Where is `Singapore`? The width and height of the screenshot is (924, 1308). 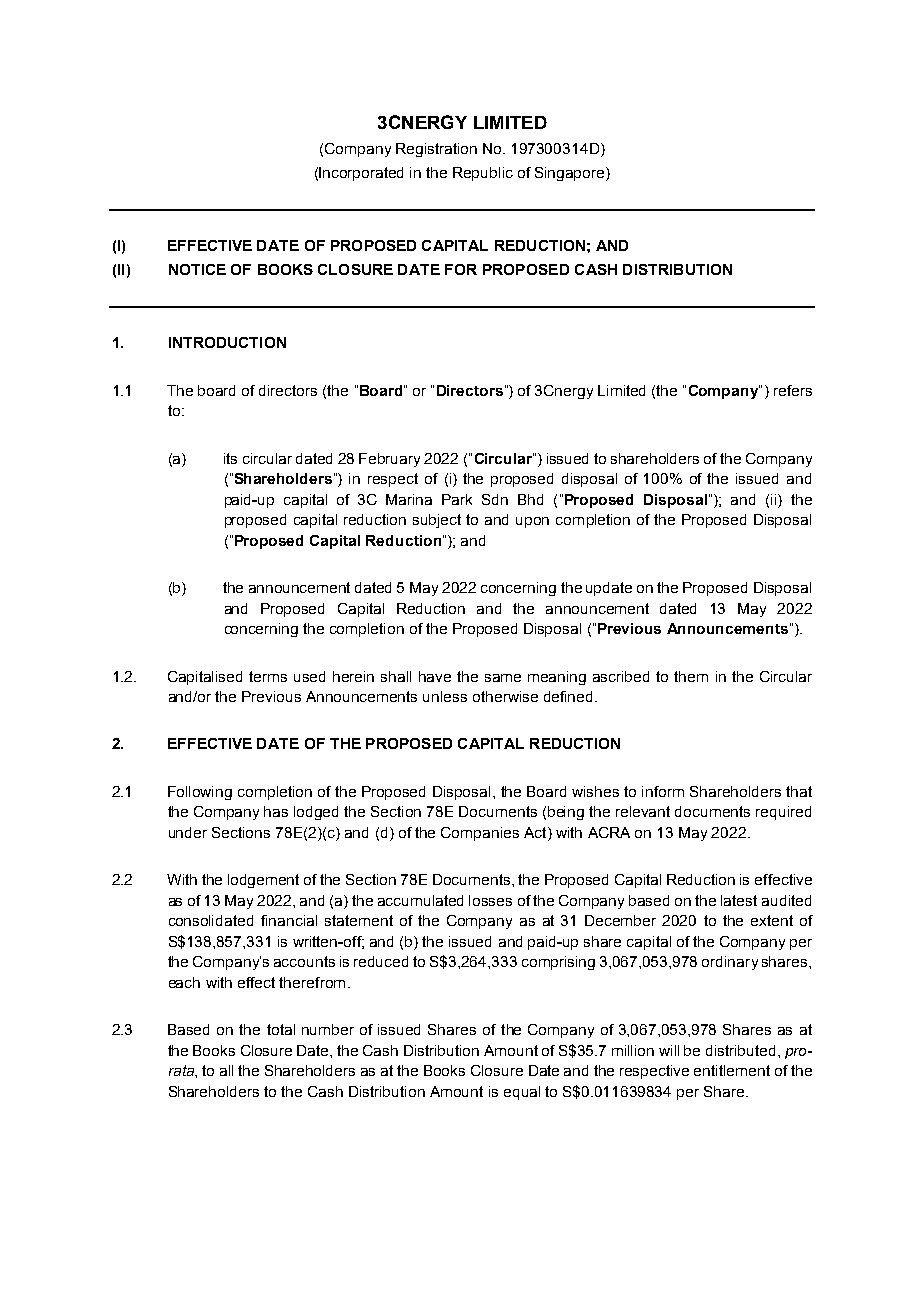 Singapore is located at coordinates (571, 174).
